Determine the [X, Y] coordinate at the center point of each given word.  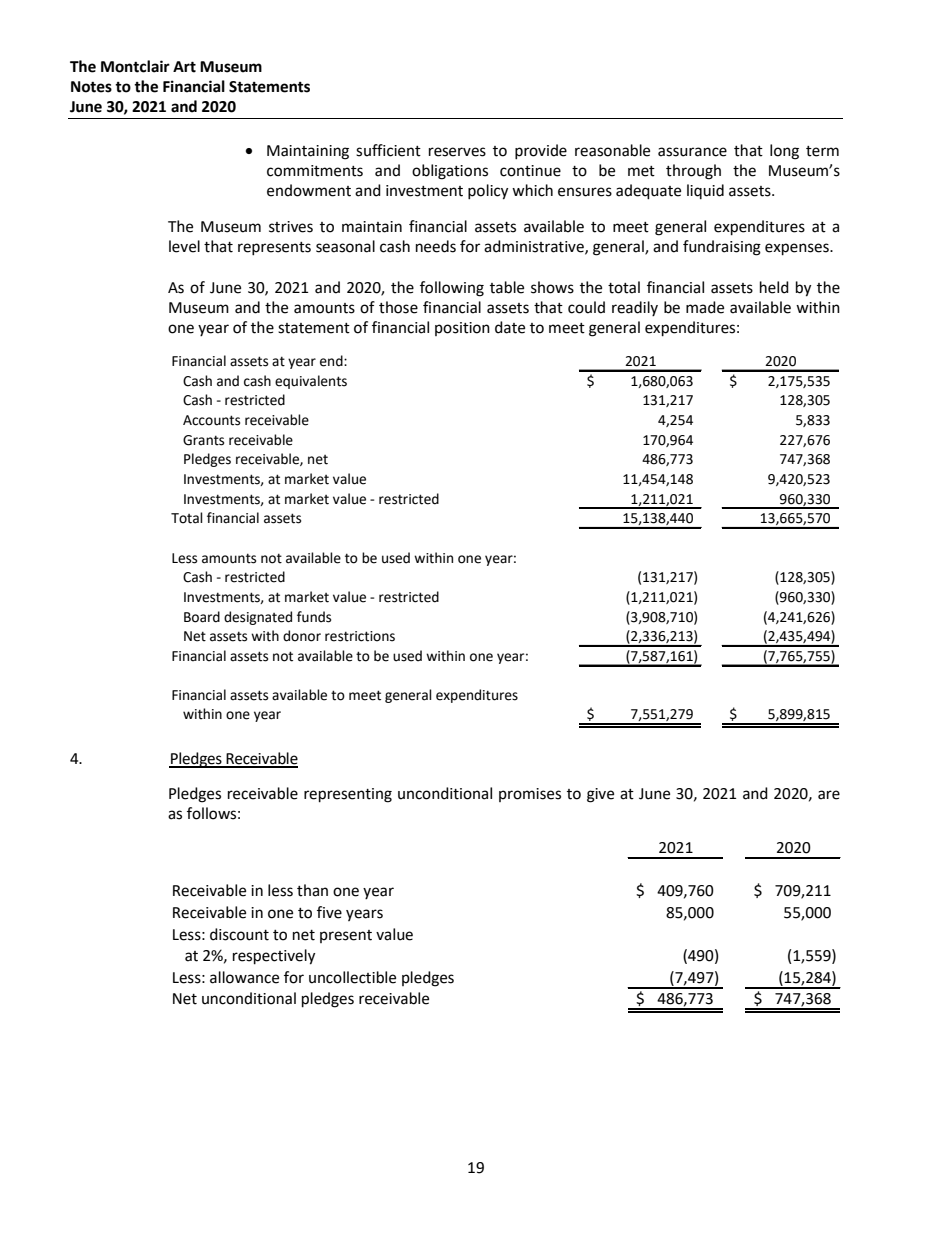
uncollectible [352, 977]
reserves [457, 152]
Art [184, 67]
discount [239, 934]
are [829, 795]
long [784, 152]
